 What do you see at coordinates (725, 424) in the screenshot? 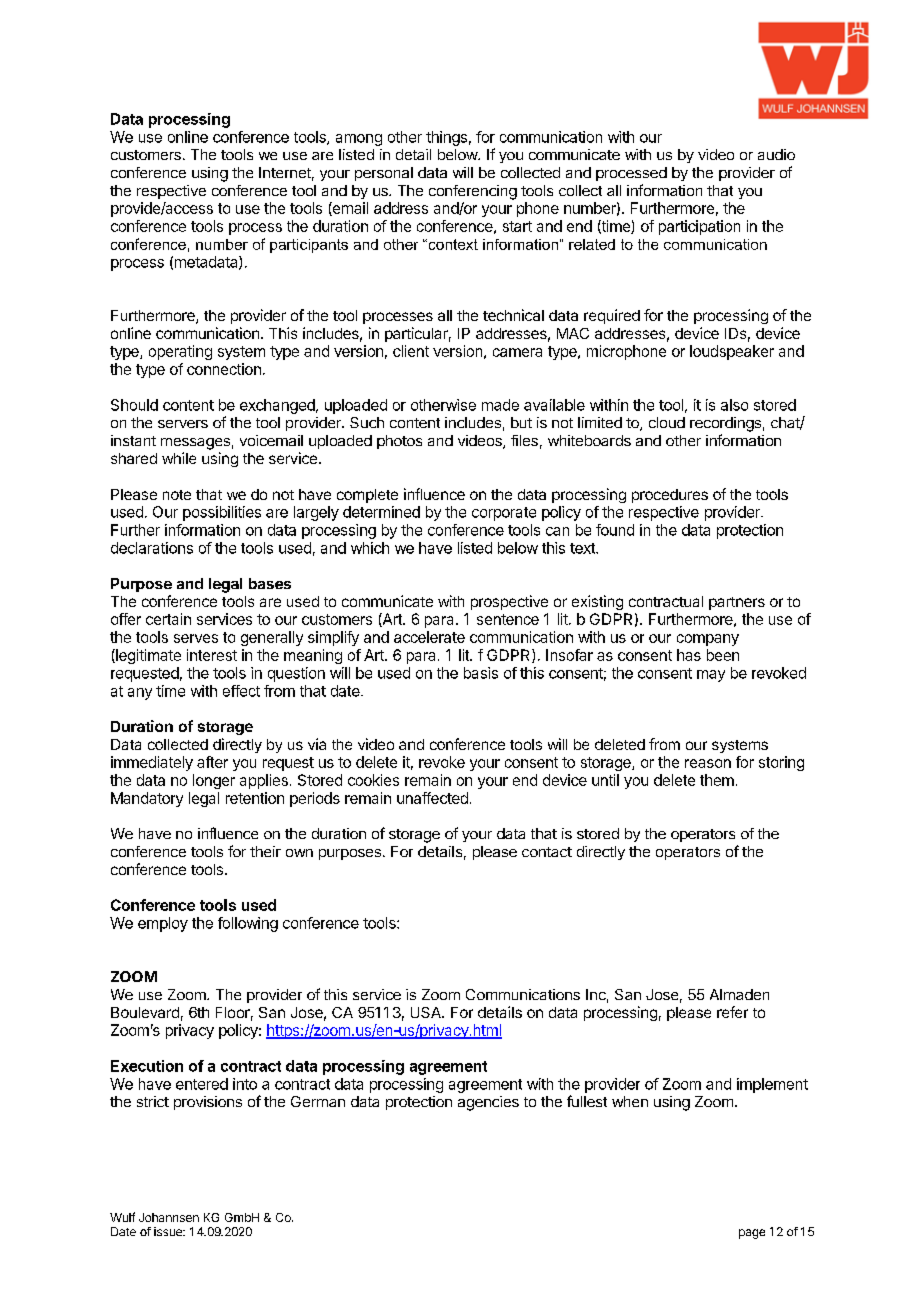
I see `recordings` at bounding box center [725, 424].
